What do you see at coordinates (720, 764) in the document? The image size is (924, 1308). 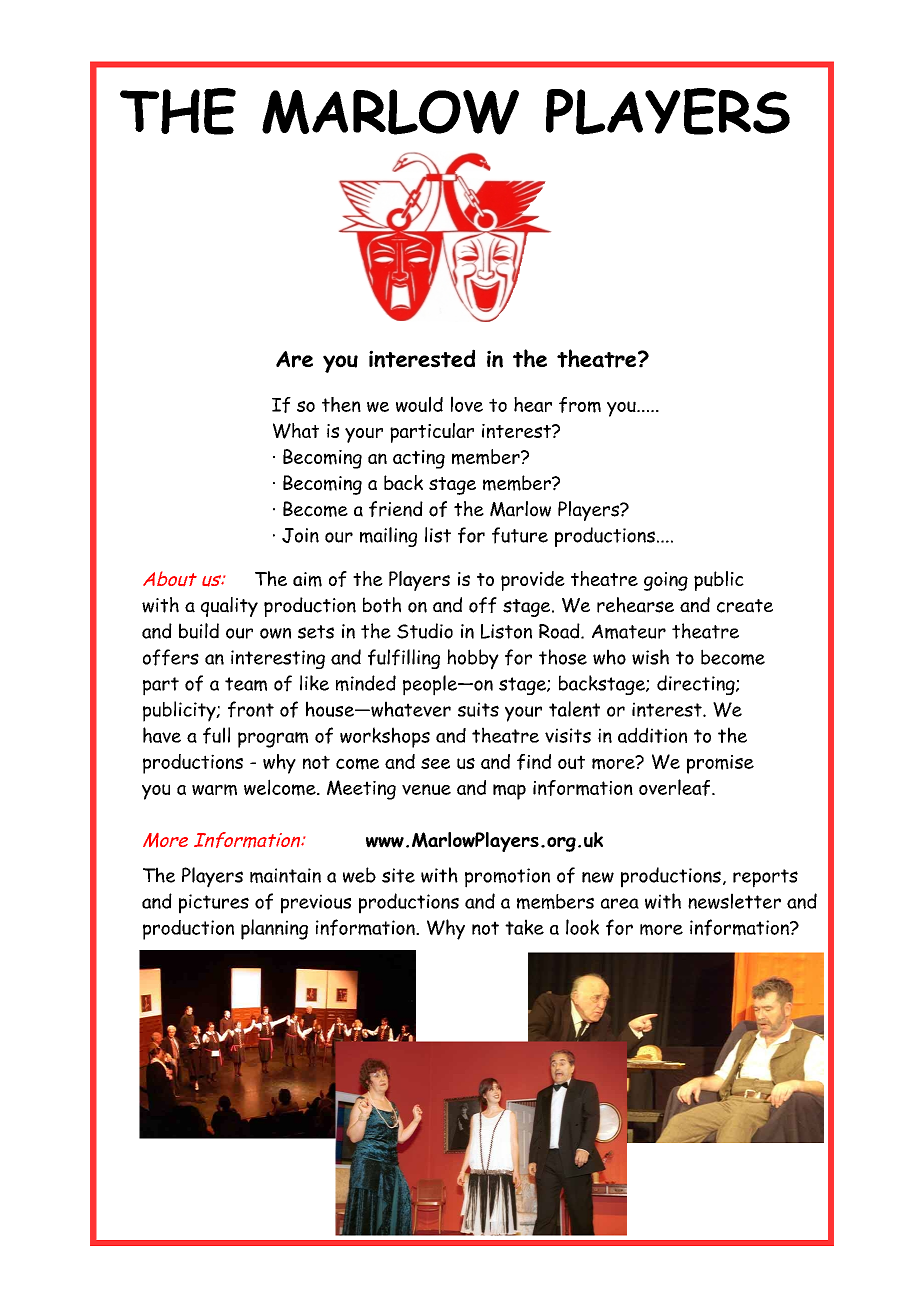 I see `promise` at bounding box center [720, 764].
